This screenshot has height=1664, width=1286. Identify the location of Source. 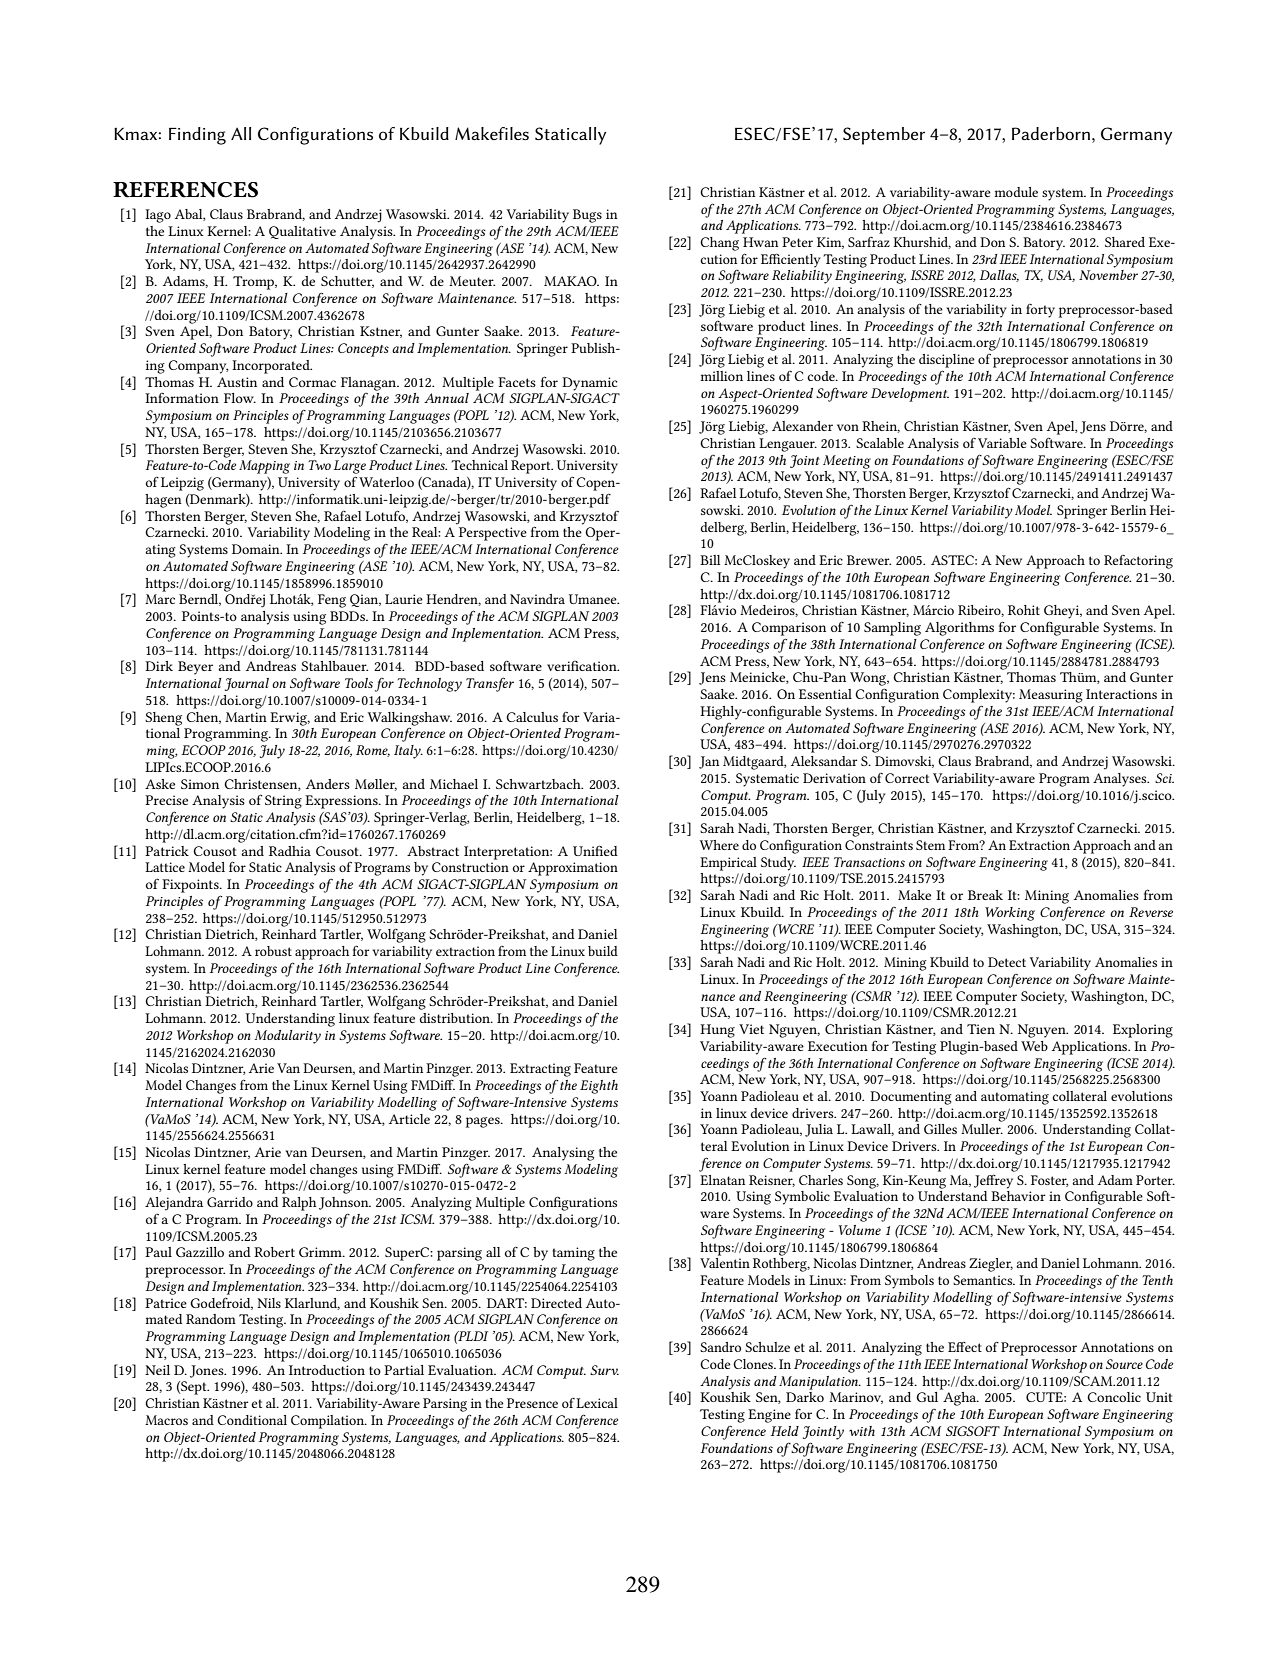
(1124, 1364).
